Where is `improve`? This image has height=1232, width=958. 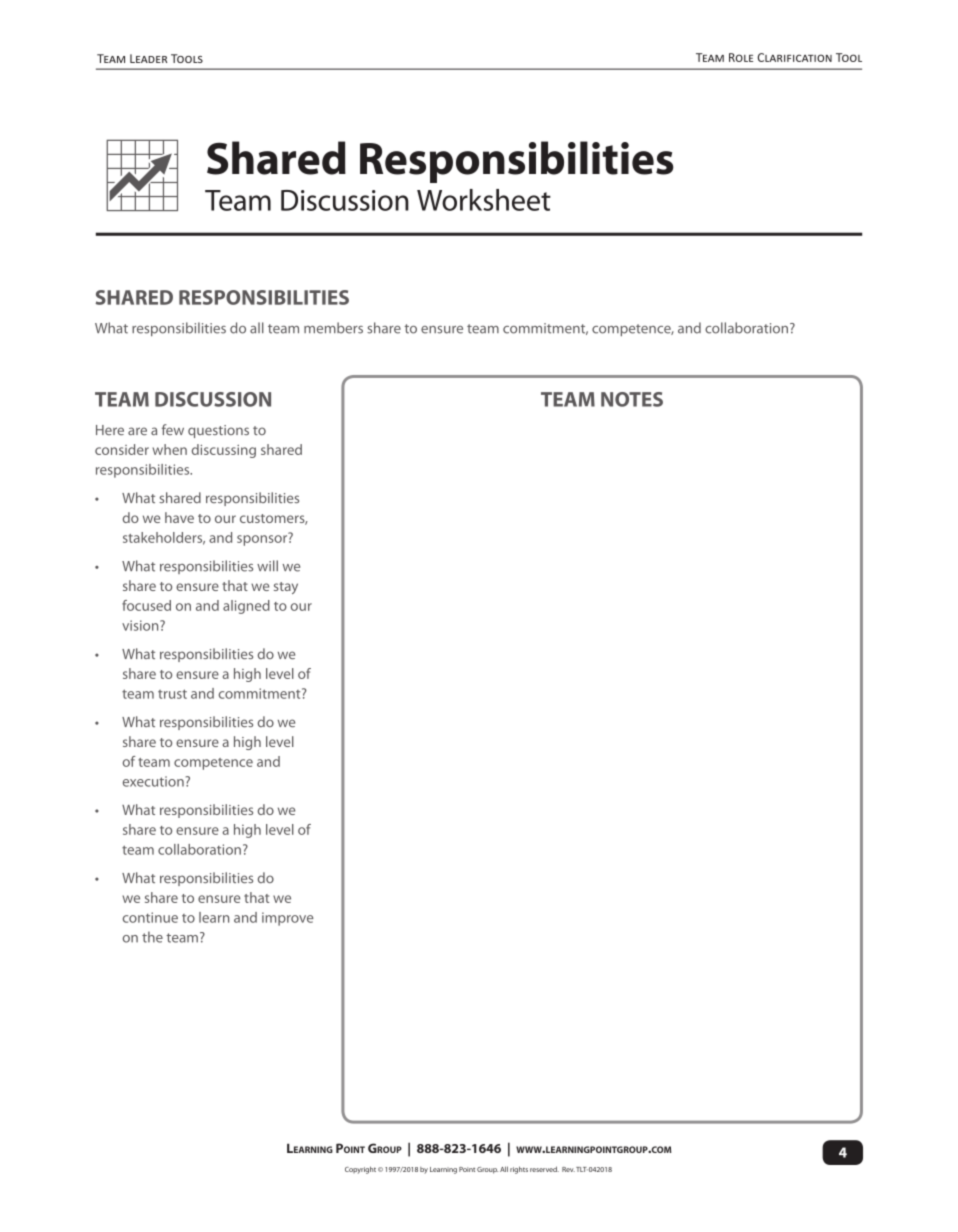 improve is located at coordinates (288, 919).
